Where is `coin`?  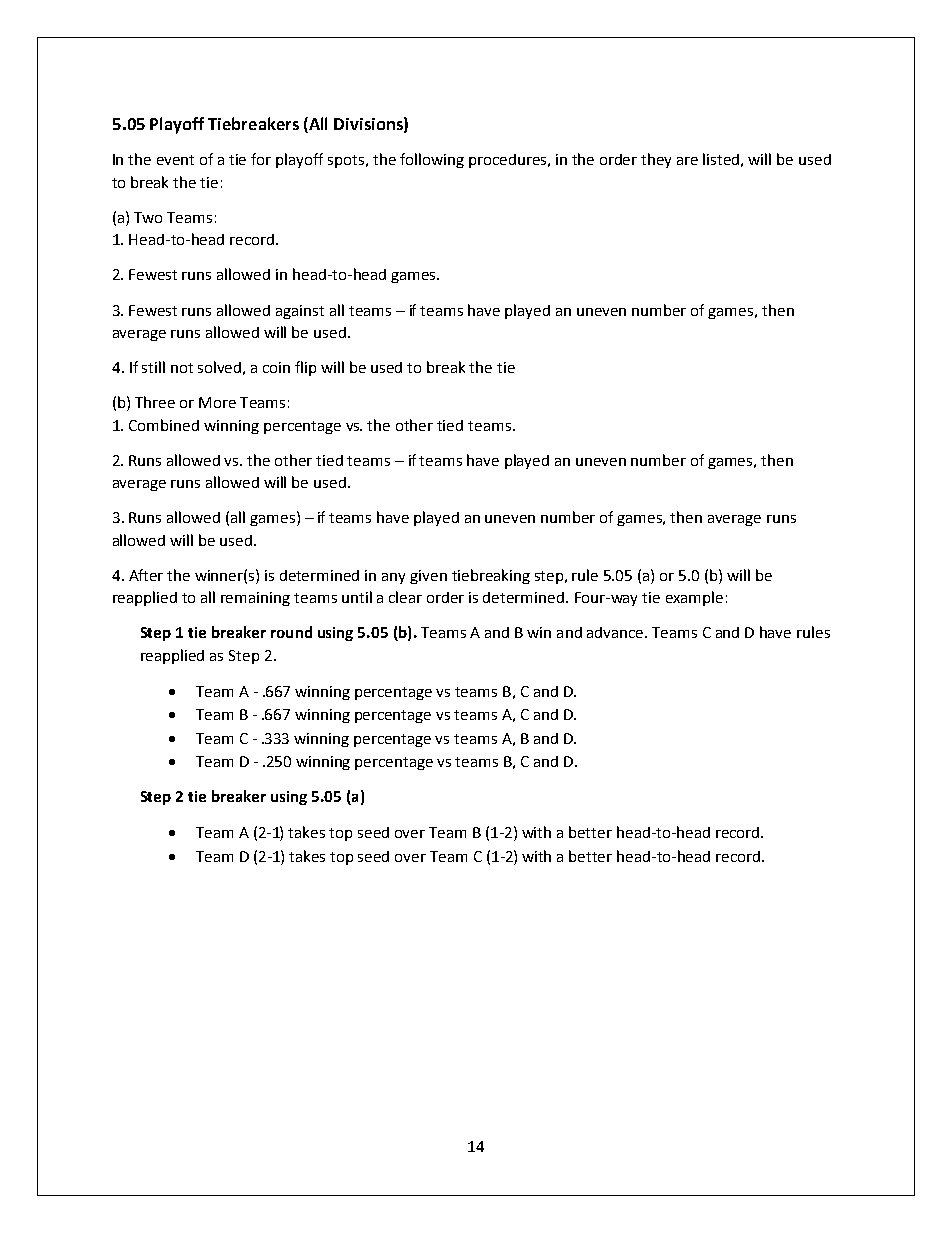
coin is located at coordinates (276, 367).
